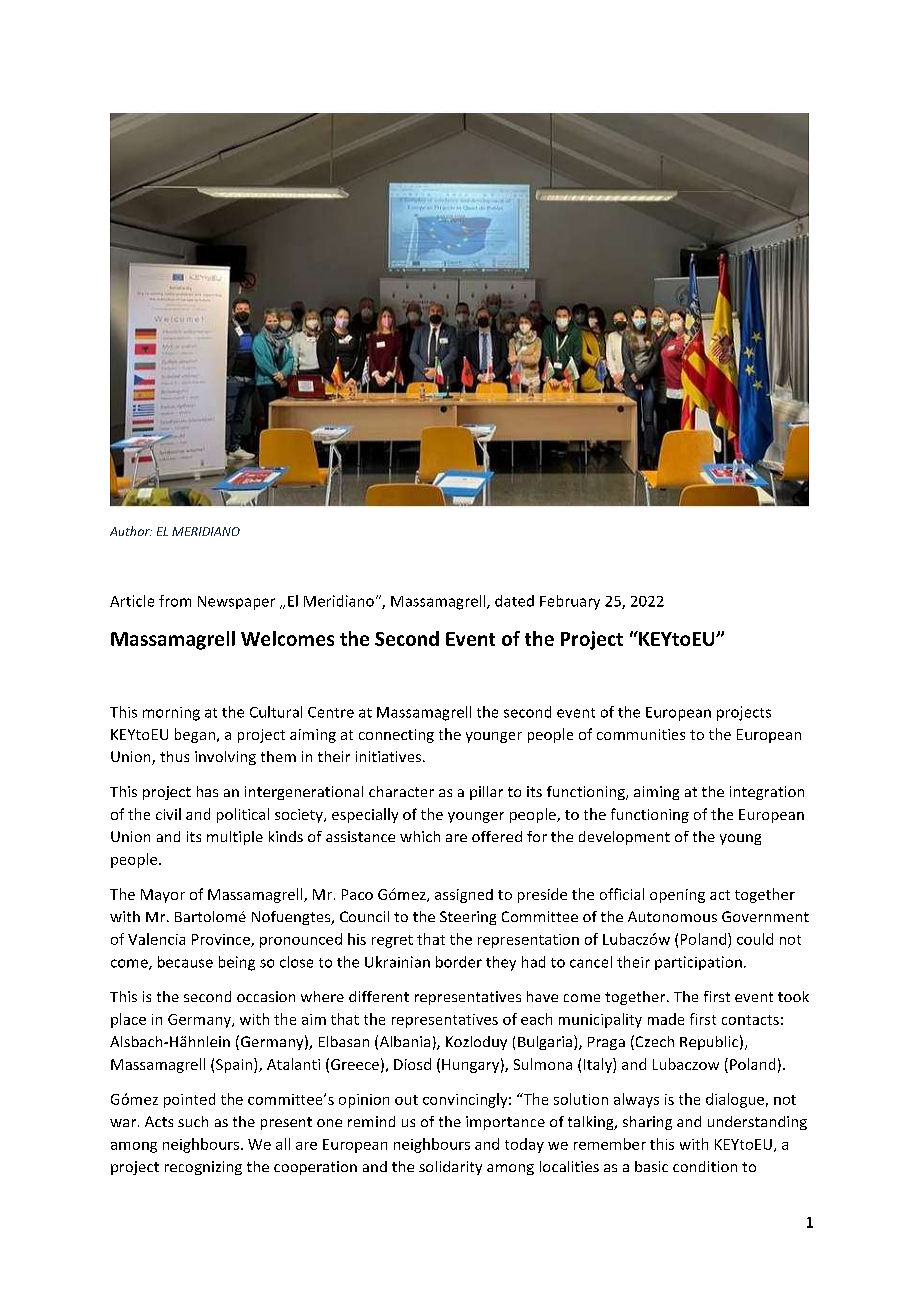 The height and width of the document is (1308, 924). What do you see at coordinates (468, 918) in the document?
I see `Steering` at bounding box center [468, 918].
